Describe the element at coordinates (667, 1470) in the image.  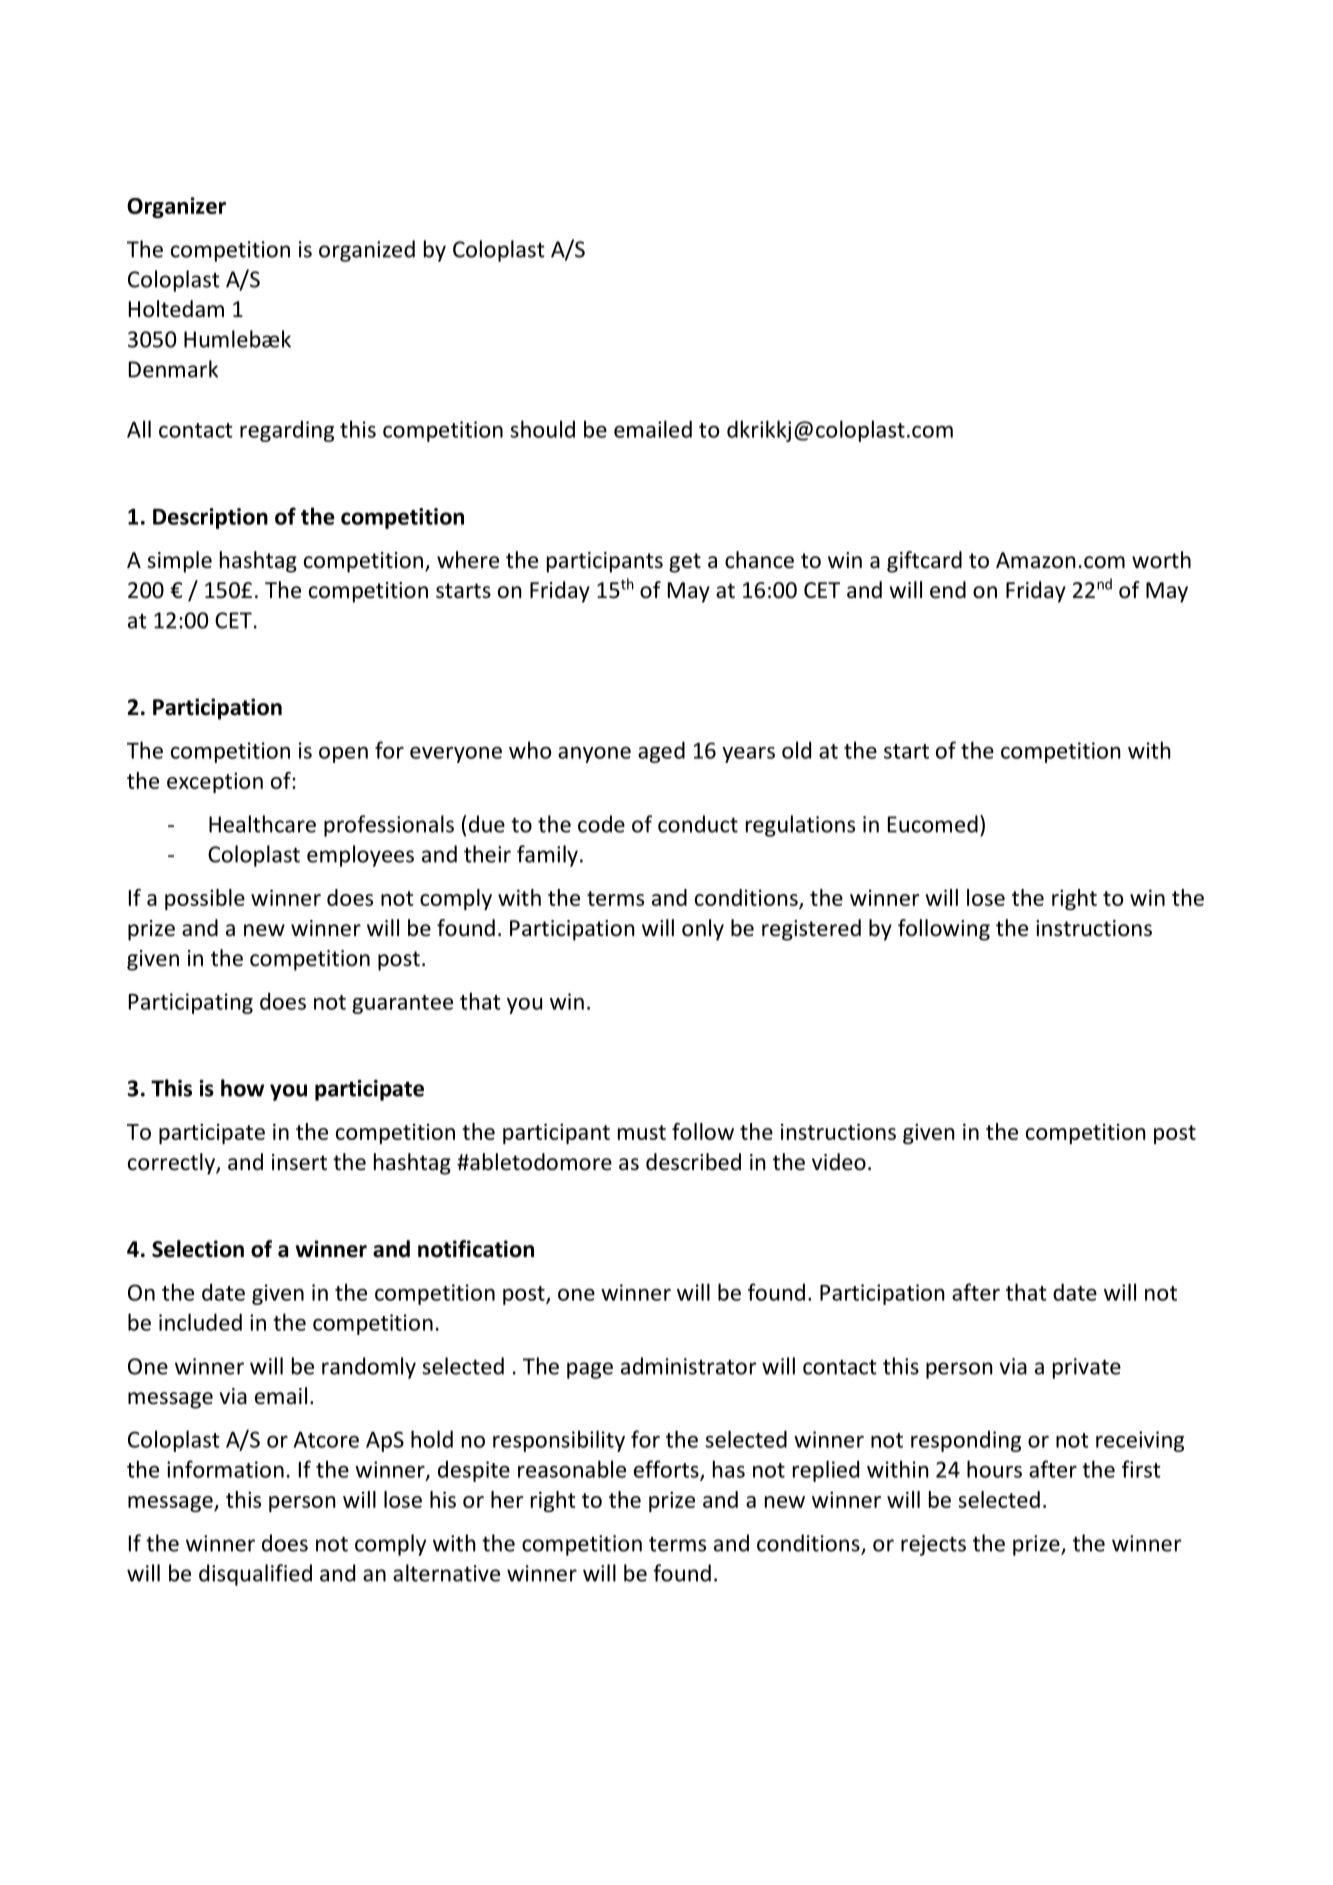
I see `efforts` at that location.
